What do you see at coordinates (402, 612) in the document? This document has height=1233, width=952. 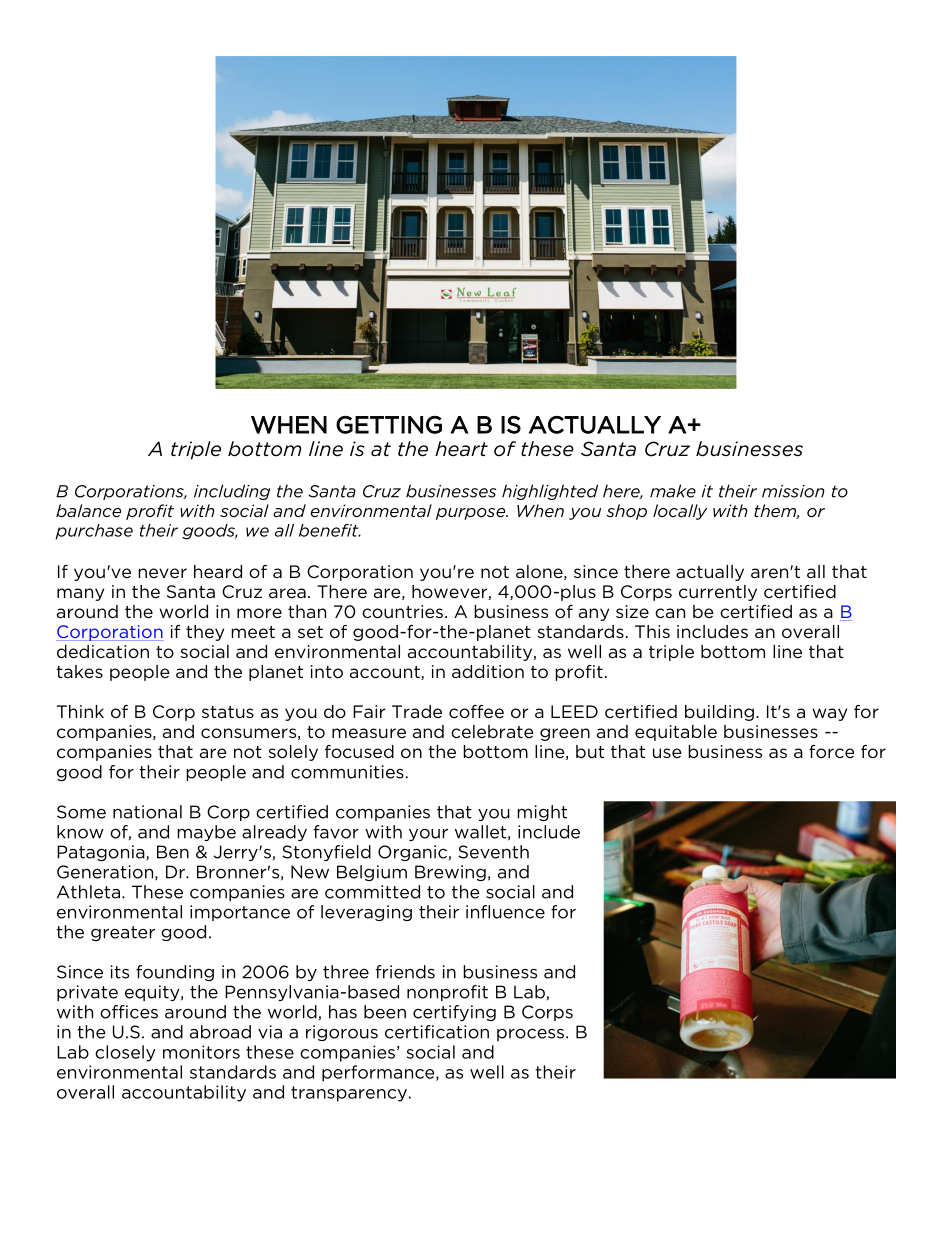 I see `countries` at bounding box center [402, 612].
